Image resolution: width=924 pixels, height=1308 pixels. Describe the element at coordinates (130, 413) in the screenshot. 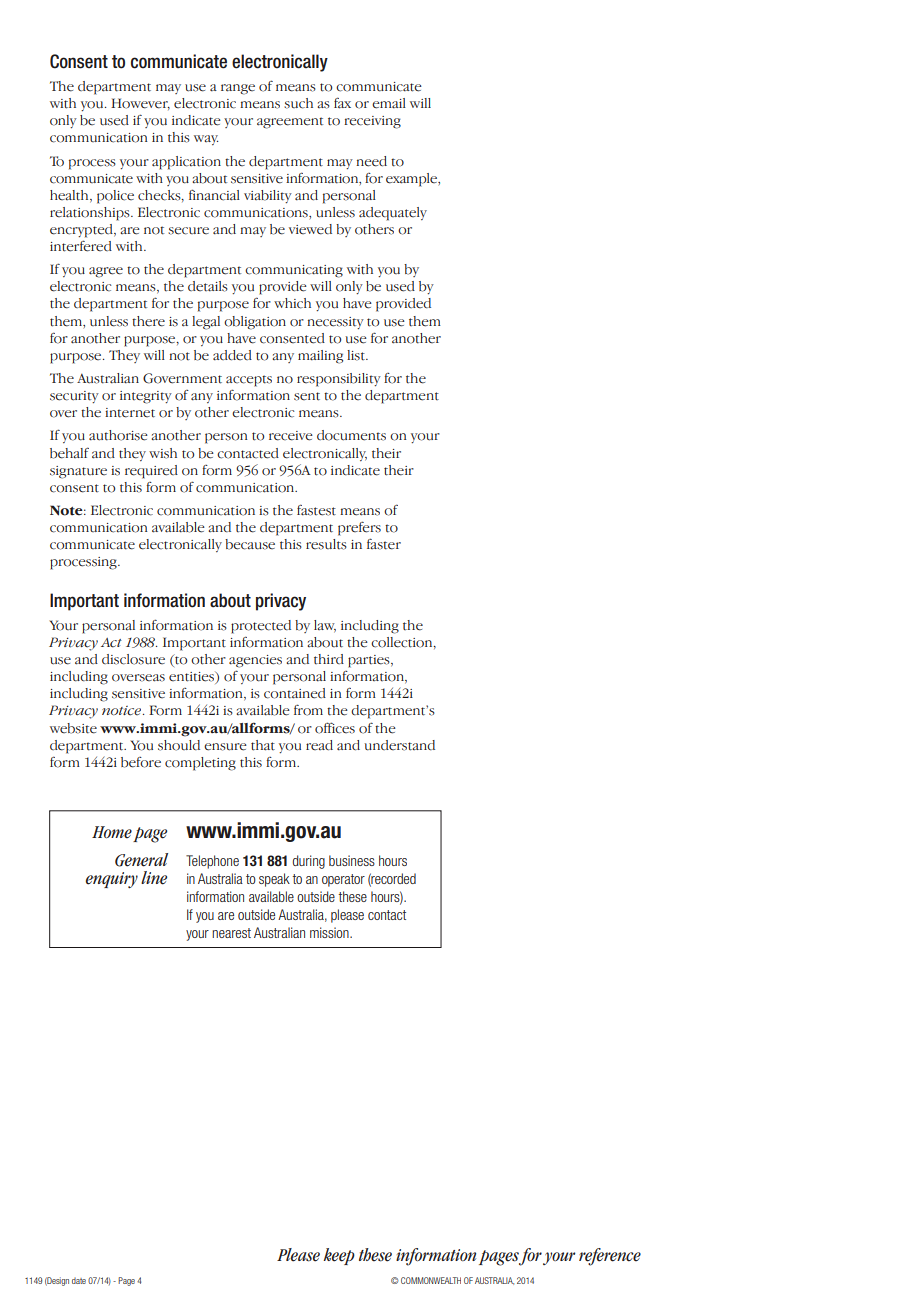

I see `internet` at that location.
